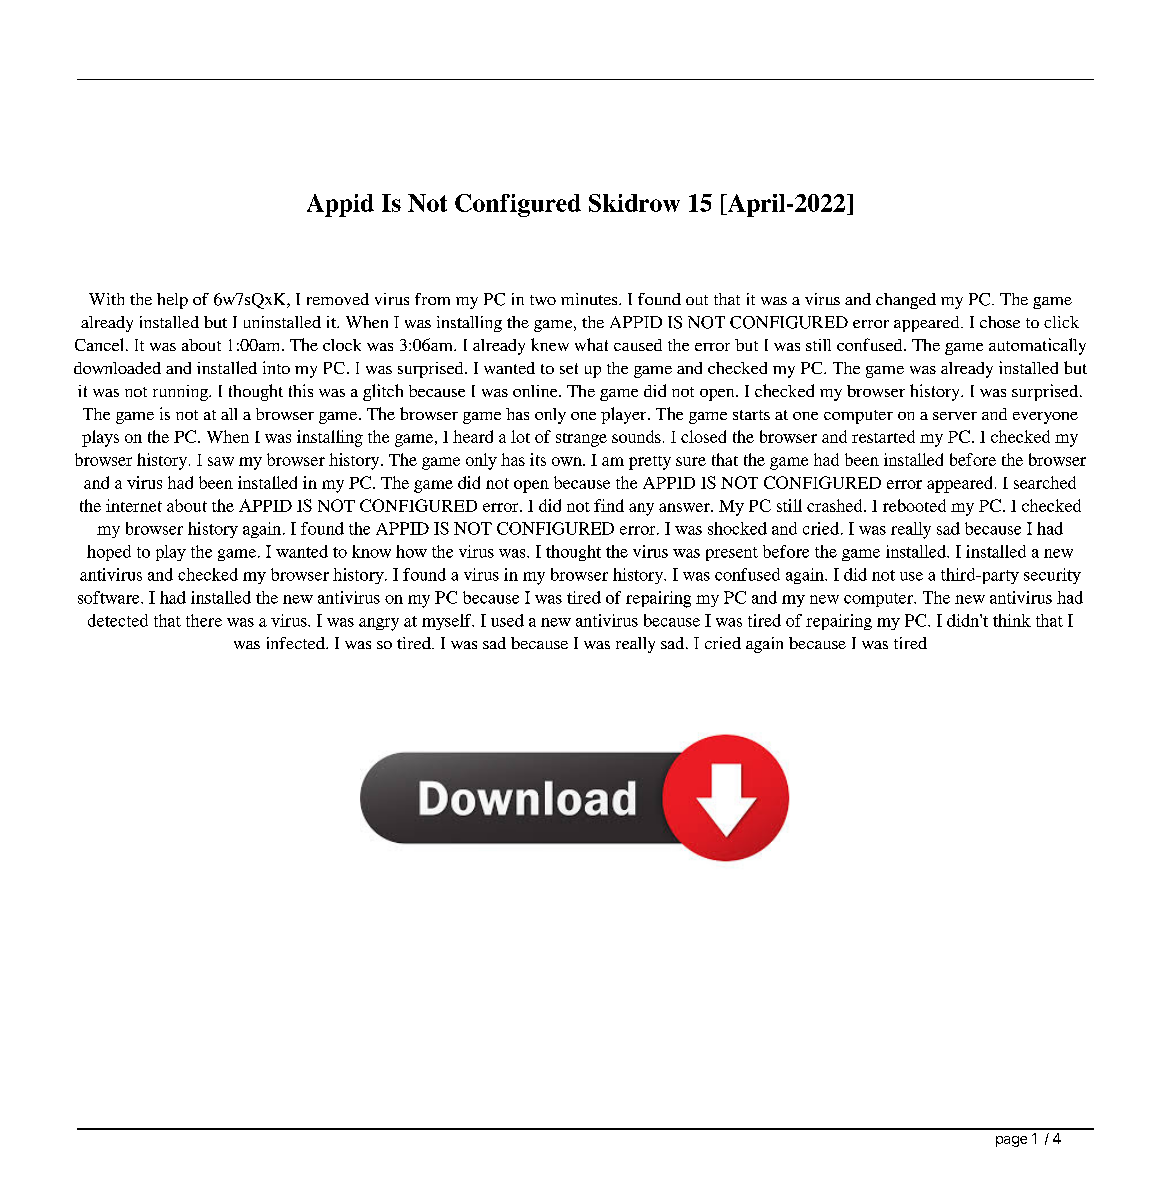 This screenshot has width=1171, height=1181. What do you see at coordinates (297, 643) in the screenshot?
I see `infected` at bounding box center [297, 643].
